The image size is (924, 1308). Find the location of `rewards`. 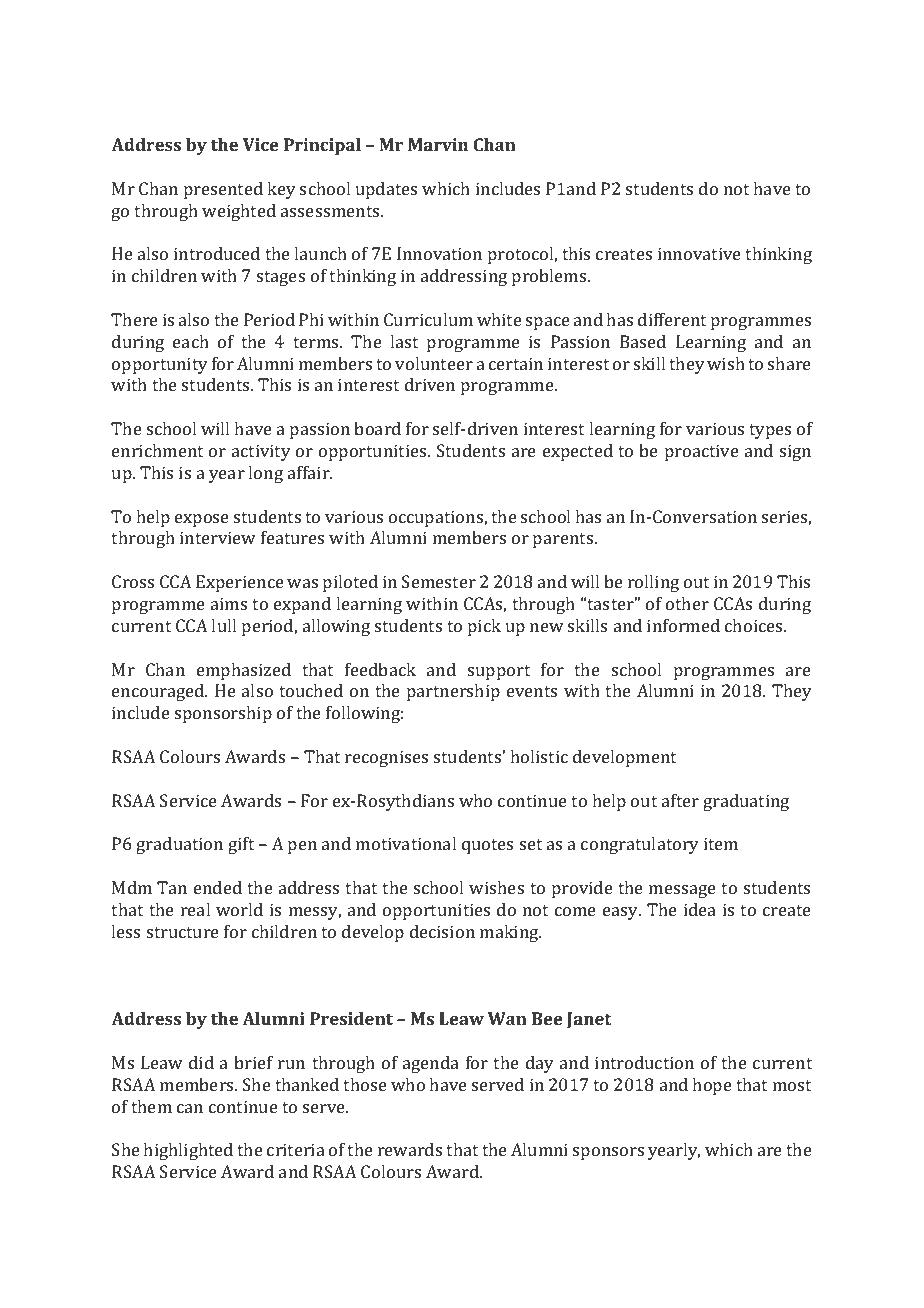

rewards is located at coordinates (410, 1149).
